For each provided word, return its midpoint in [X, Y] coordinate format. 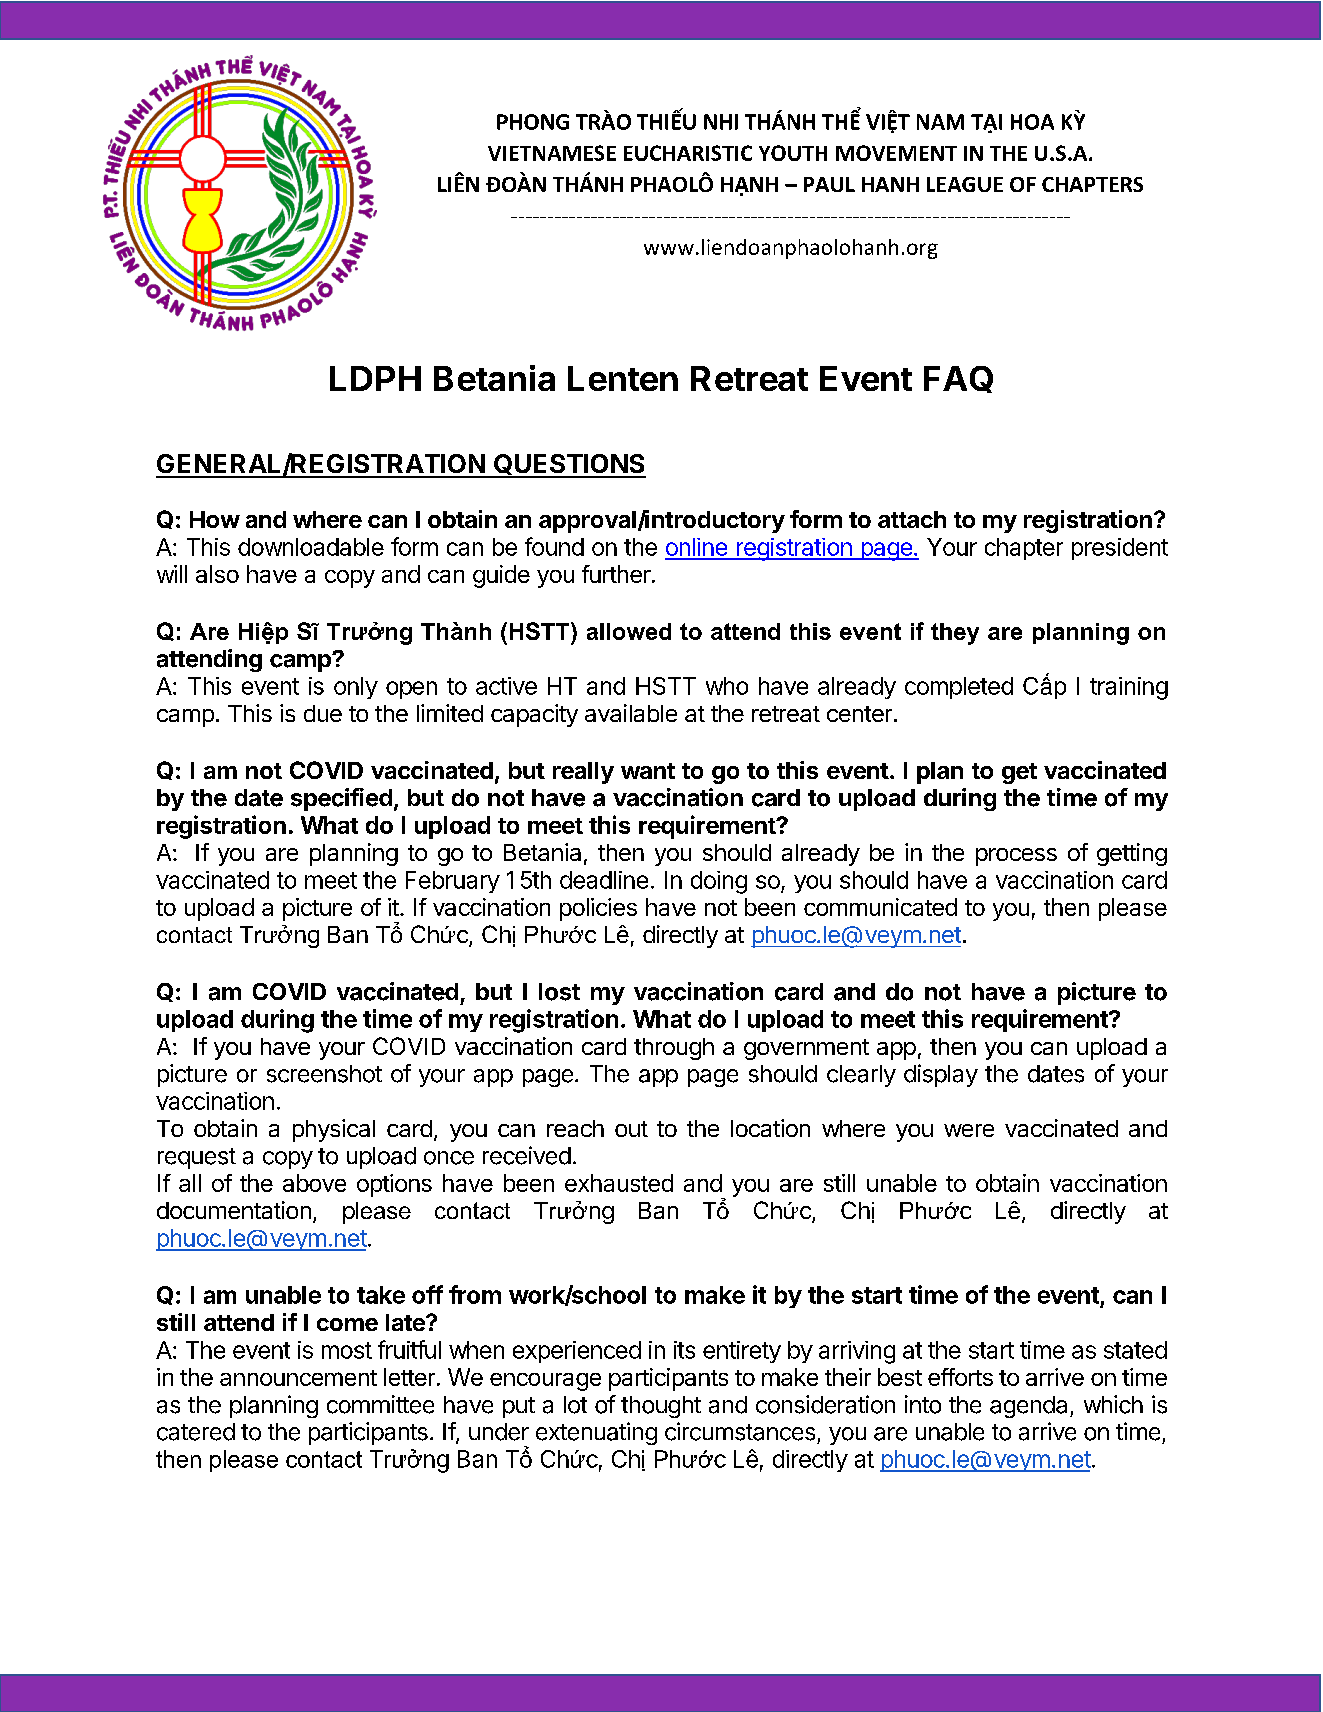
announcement [298, 1378]
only [356, 688]
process [1016, 857]
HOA [1032, 122]
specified [341, 799]
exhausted [619, 1183]
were [969, 1130]
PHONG [533, 122]
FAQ [958, 379]
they [955, 634]
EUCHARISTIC [688, 153]
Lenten [623, 378]
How [215, 519]
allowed [629, 631]
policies [598, 909]
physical [334, 1130]
